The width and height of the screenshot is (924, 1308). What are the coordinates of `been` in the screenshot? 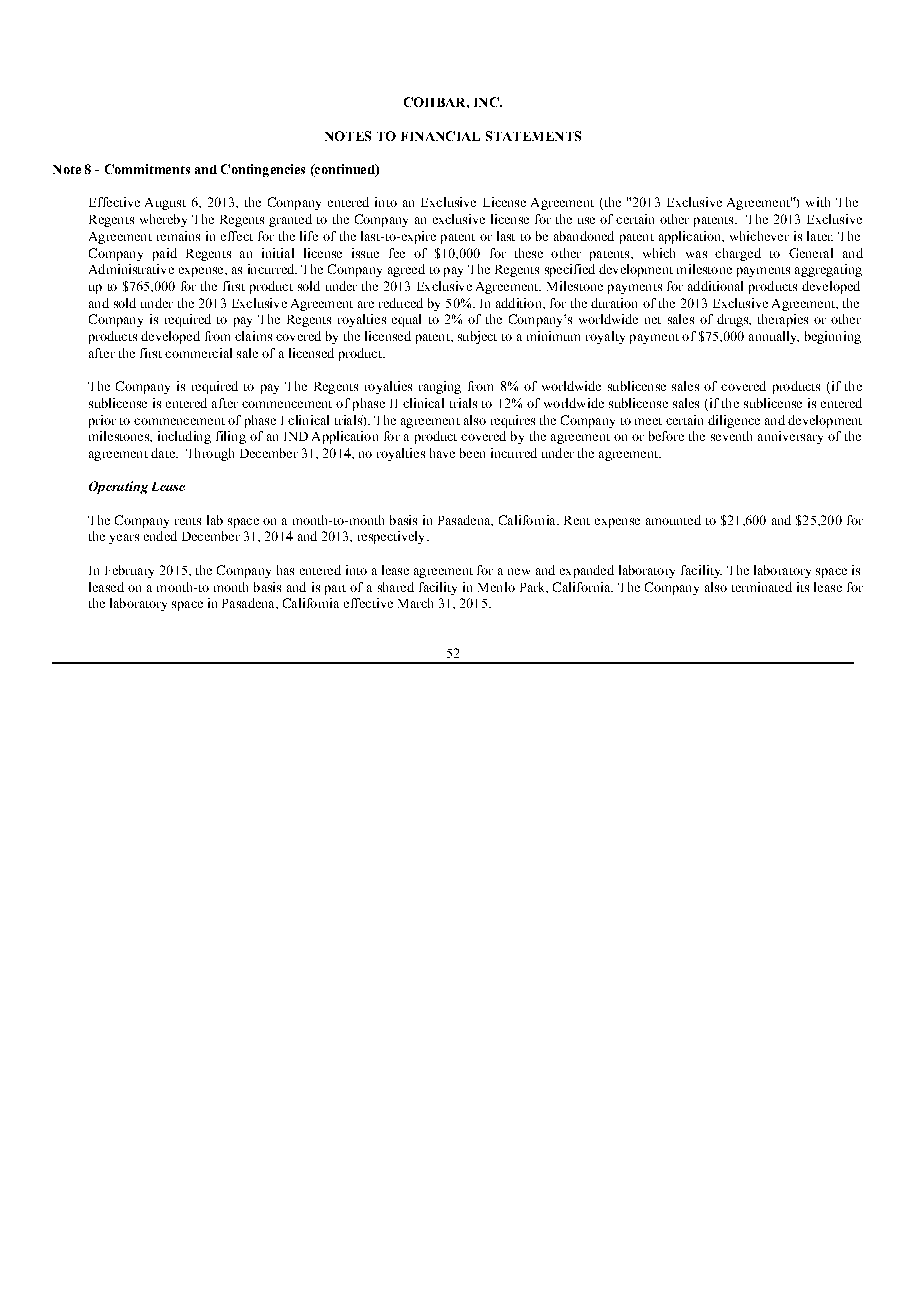 It's located at (472, 453).
